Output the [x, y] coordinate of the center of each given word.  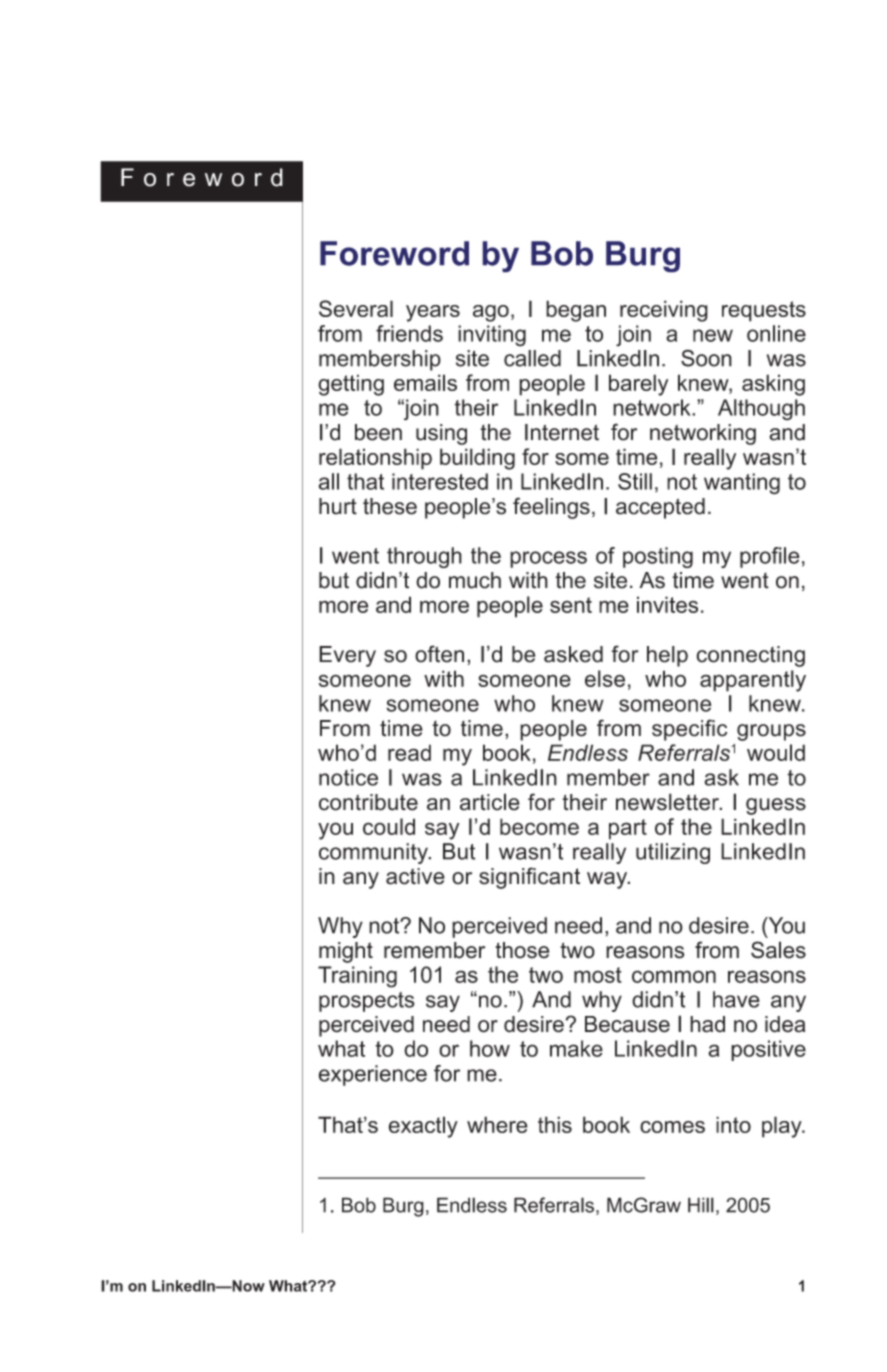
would [776, 752]
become [539, 826]
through [424, 557]
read [409, 752]
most [598, 975]
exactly [423, 1127]
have [736, 999]
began [576, 311]
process [548, 559]
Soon [706, 358]
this [555, 1124]
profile [770, 557]
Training [357, 977]
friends [409, 333]
